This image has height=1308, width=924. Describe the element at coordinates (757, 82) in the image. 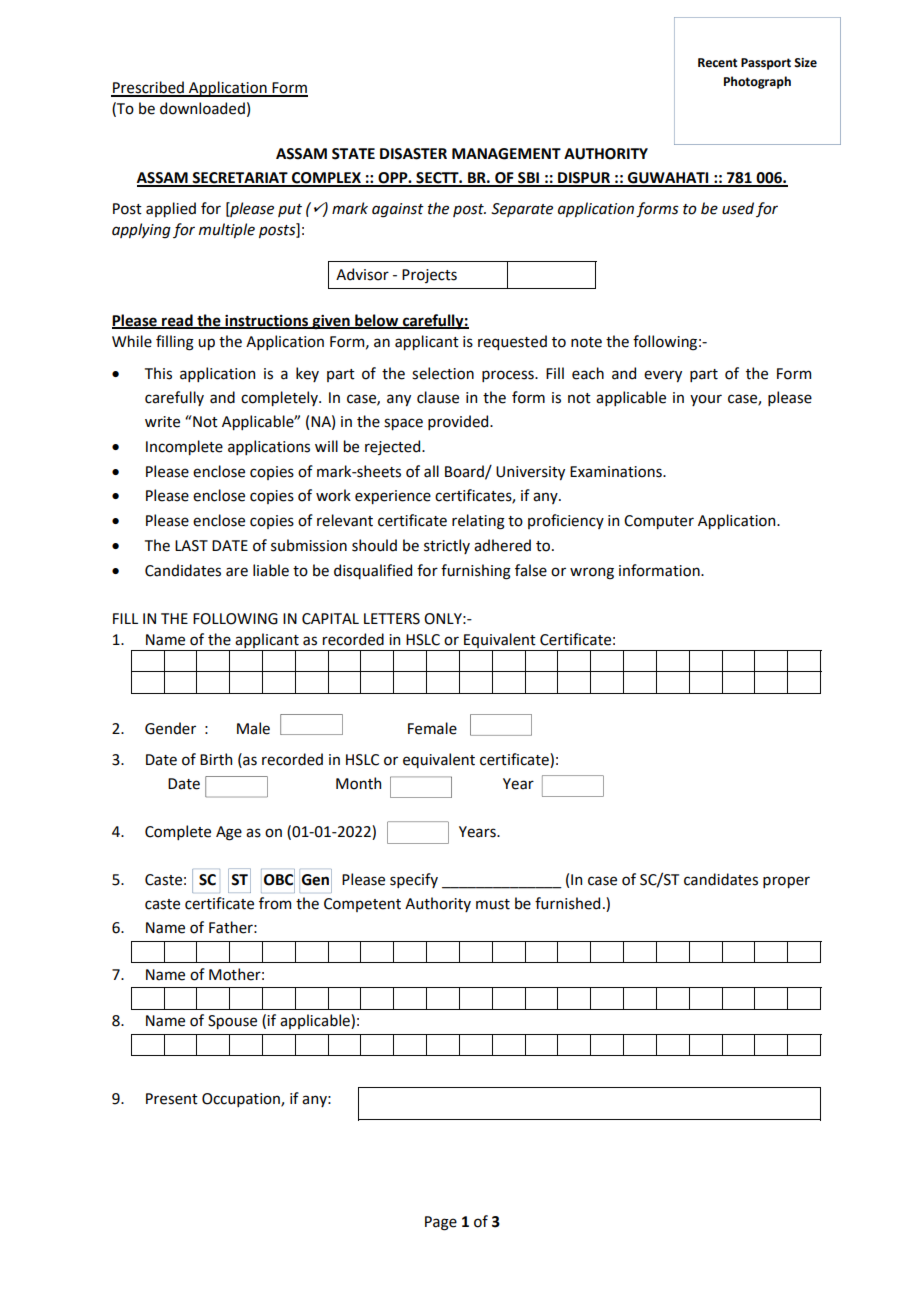

I see `Photograph` at that location.
